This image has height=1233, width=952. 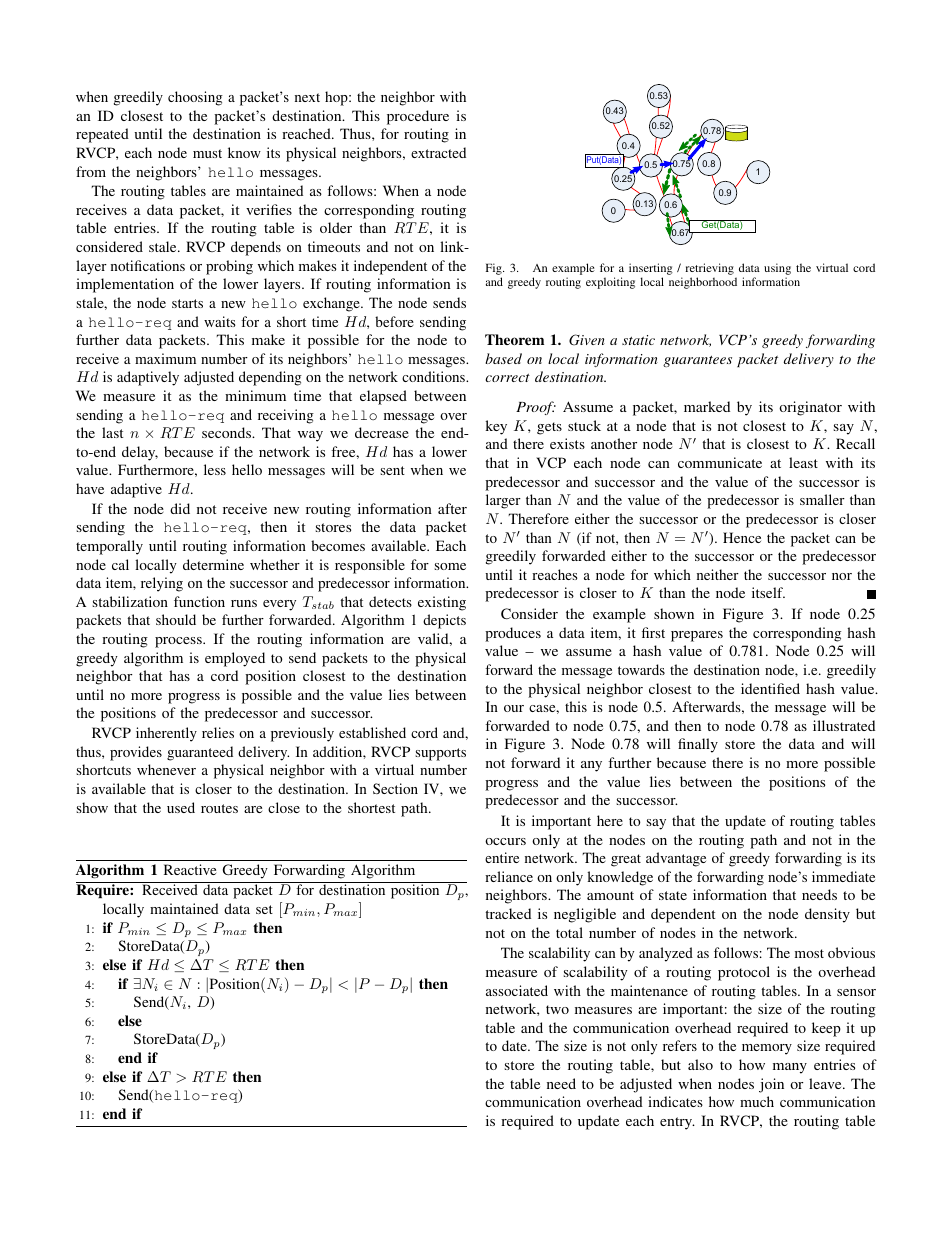 What do you see at coordinates (264, 909) in the image?
I see `set` at bounding box center [264, 909].
